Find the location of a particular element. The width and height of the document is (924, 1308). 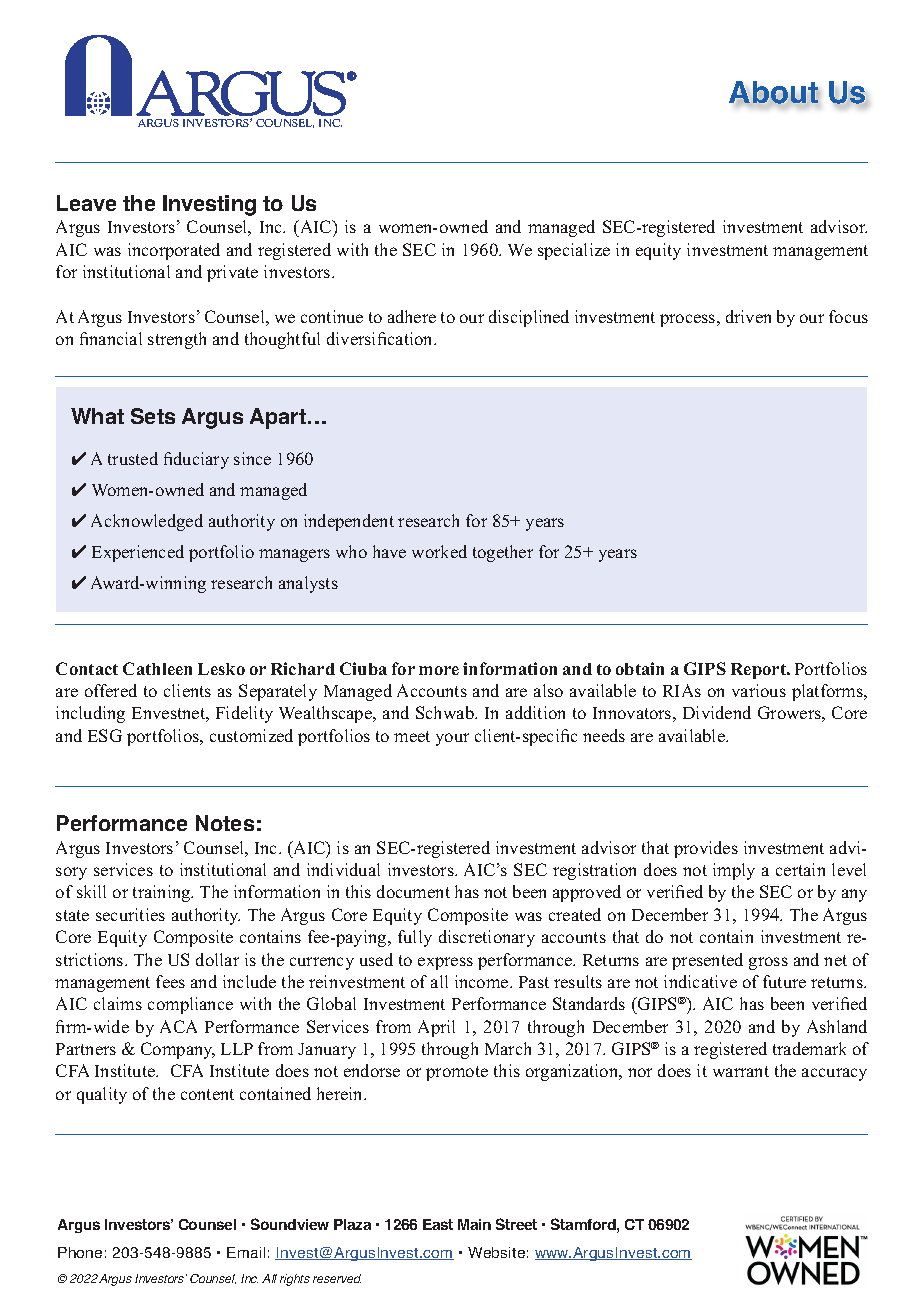

Email is located at coordinates (246, 1252).
